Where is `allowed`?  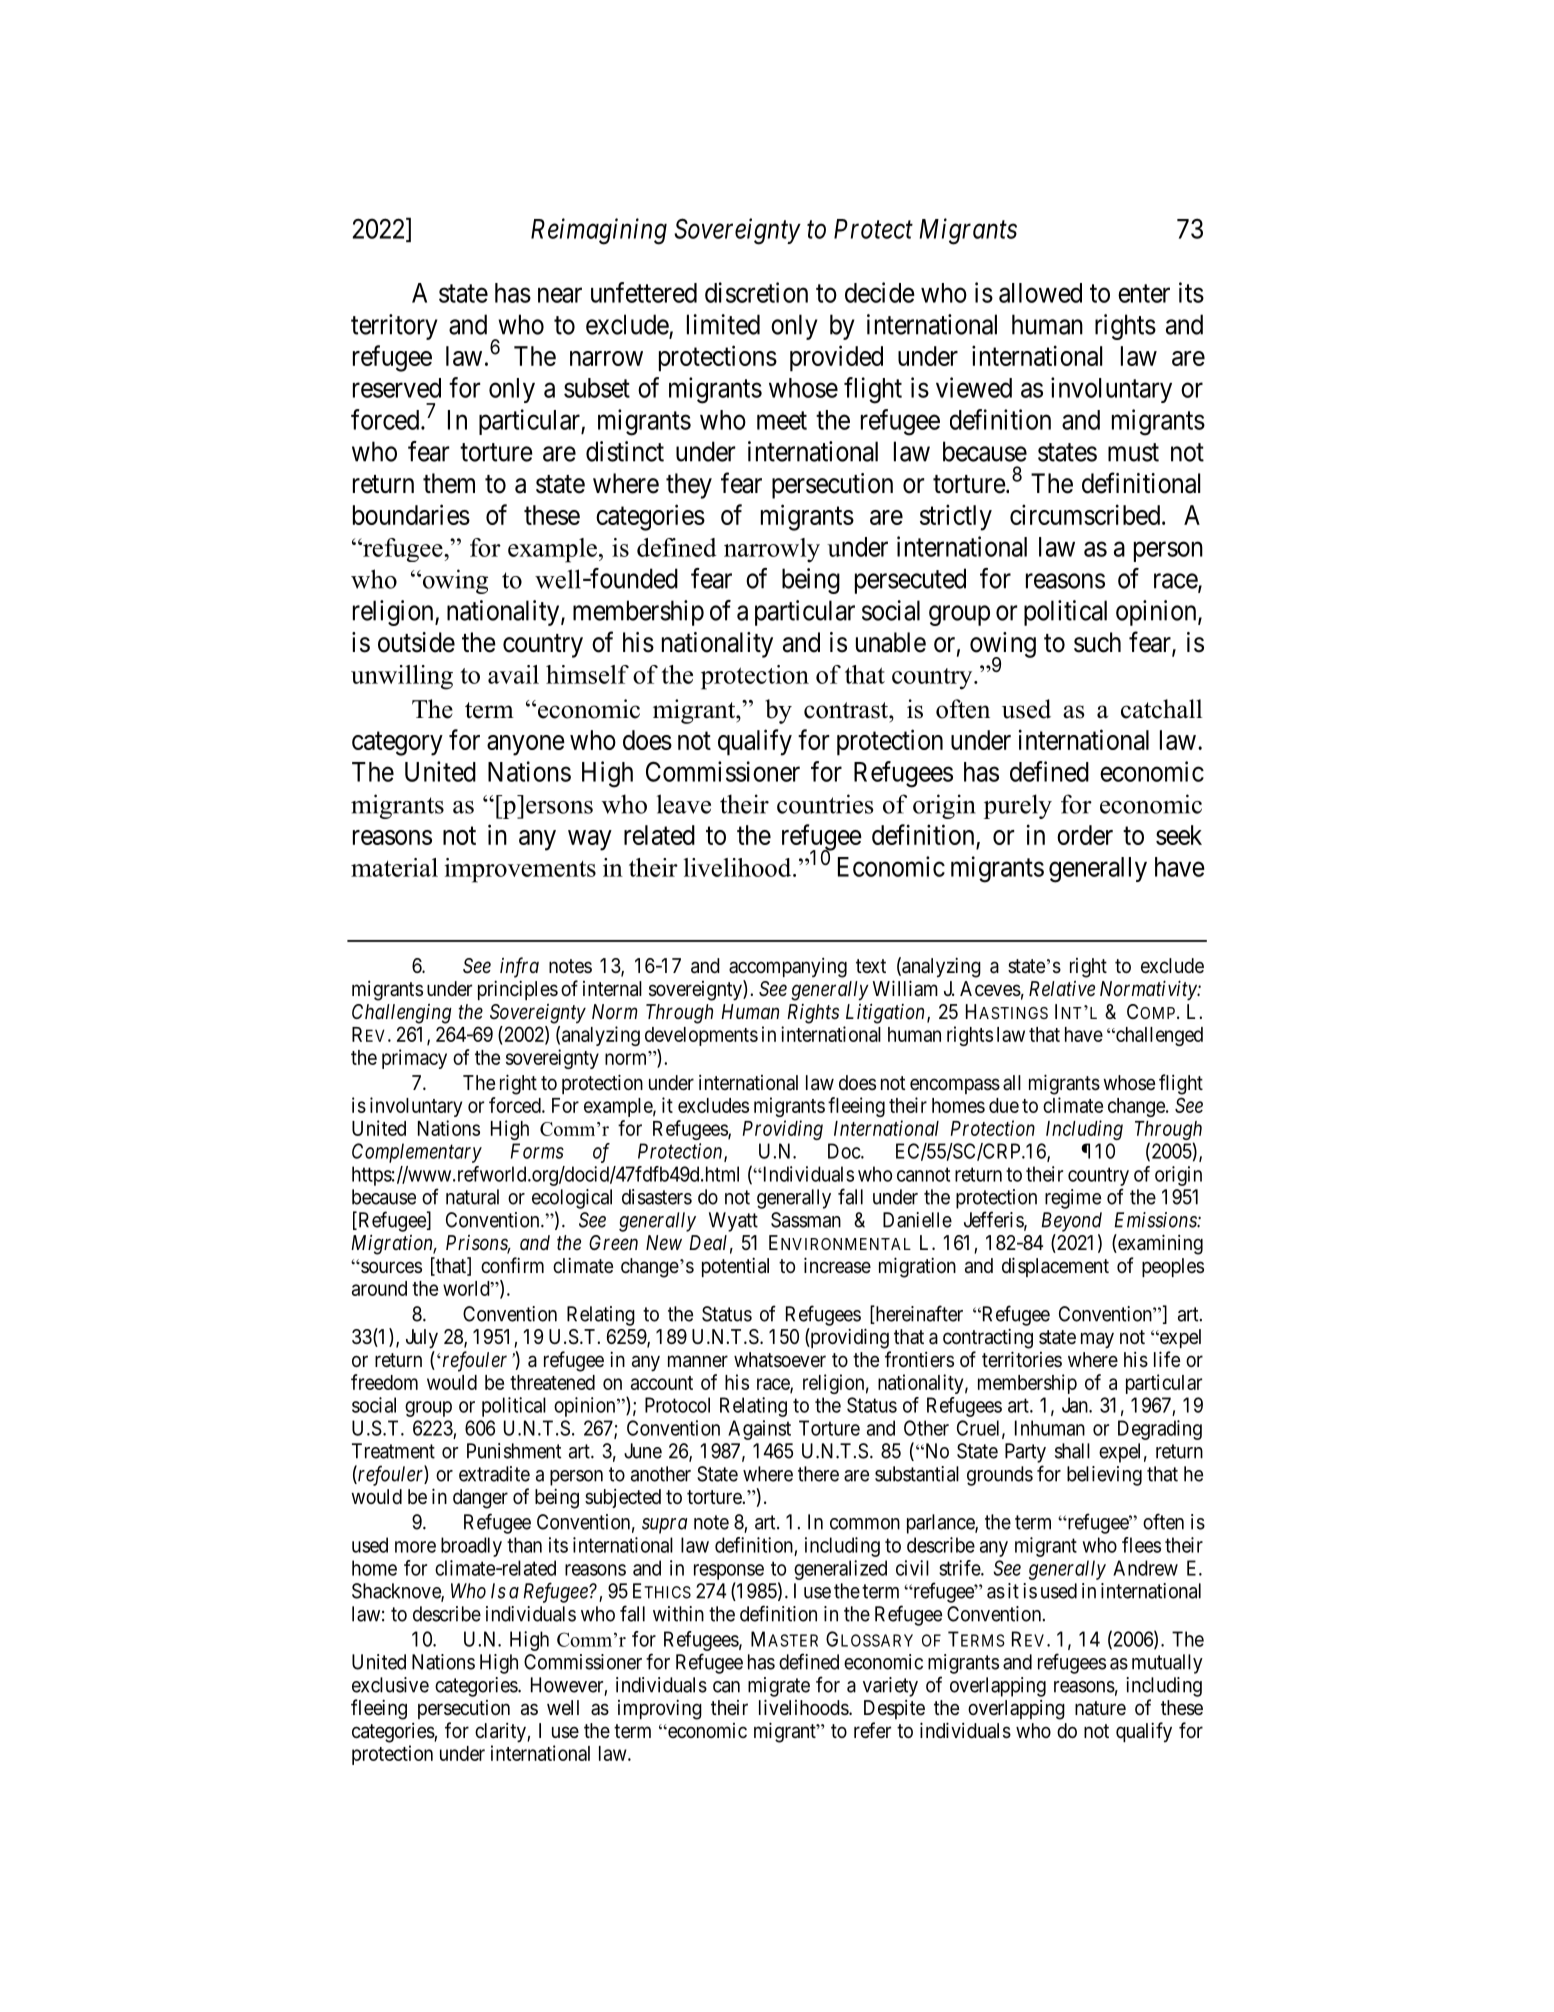
allowed is located at coordinates (1040, 293).
